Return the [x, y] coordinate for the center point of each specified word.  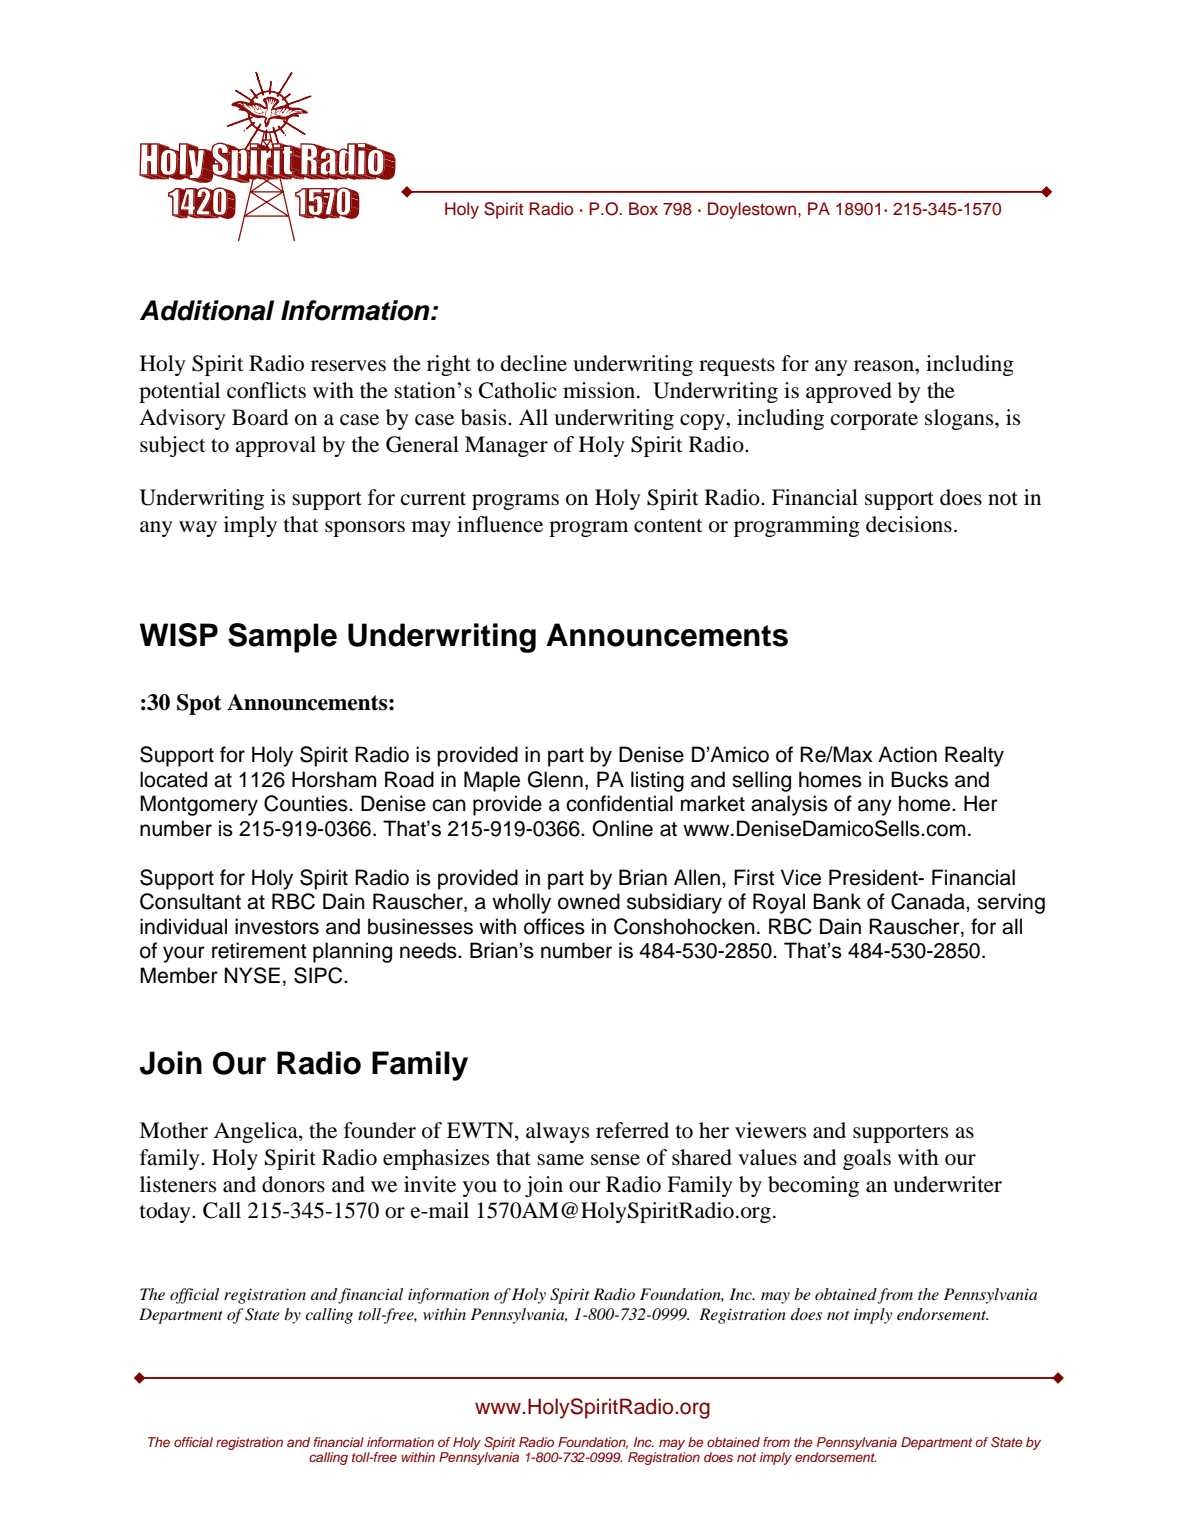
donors [293, 1184]
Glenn [555, 779]
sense [615, 1160]
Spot [199, 704]
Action [907, 754]
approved [849, 392]
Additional [207, 310]
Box [643, 209]
